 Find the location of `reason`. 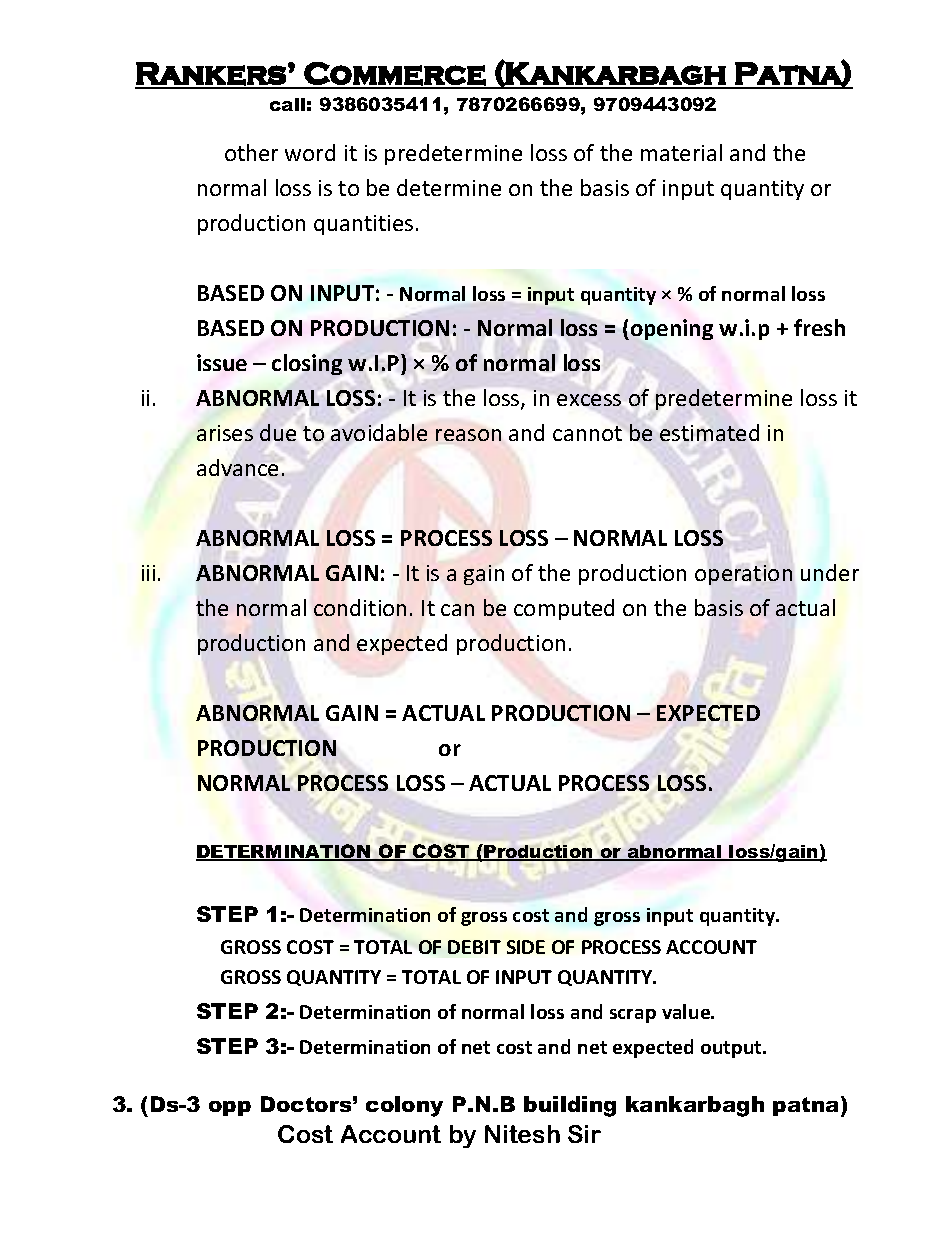

reason is located at coordinates (468, 435).
